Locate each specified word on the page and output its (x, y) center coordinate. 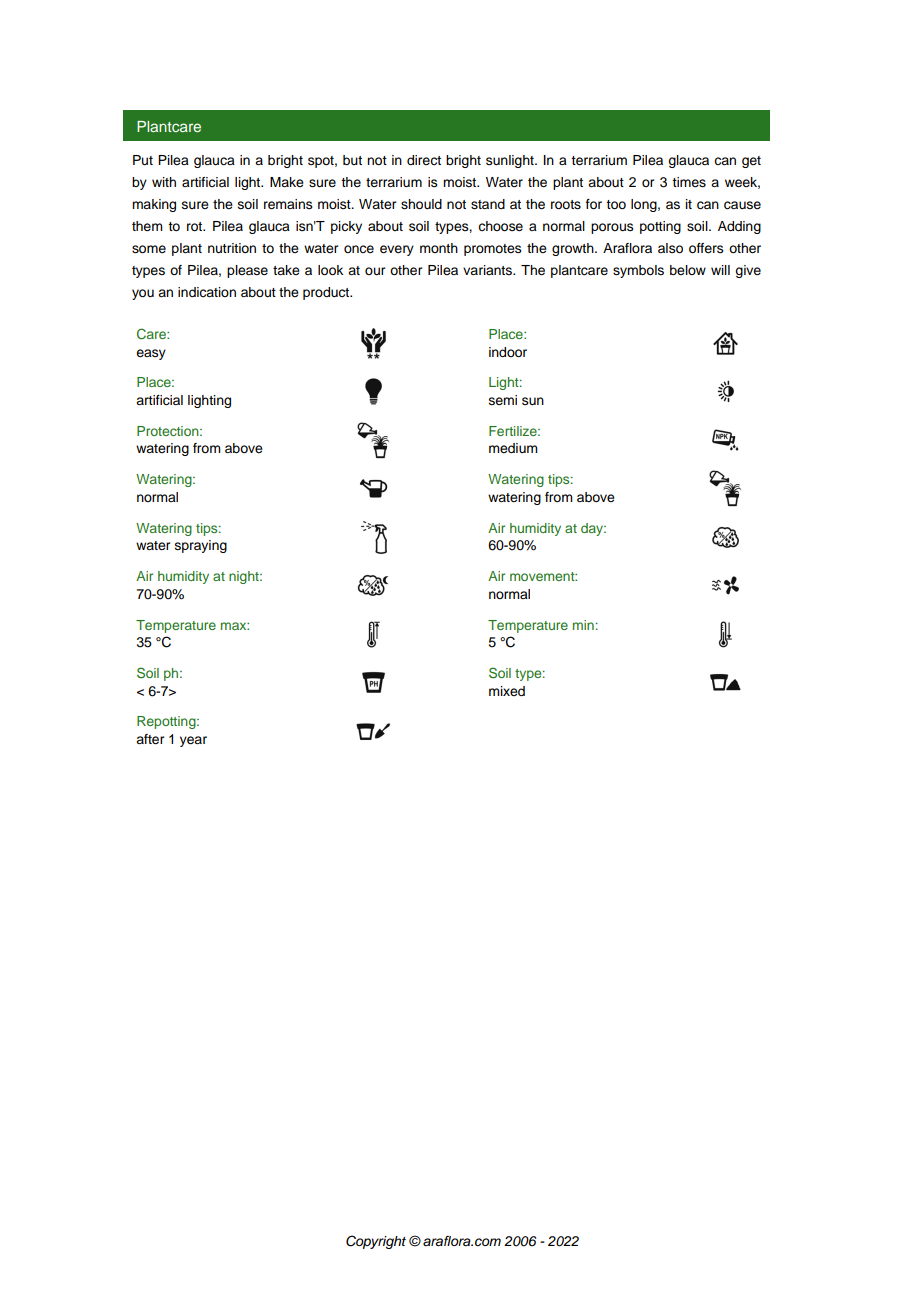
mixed (507, 691)
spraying (201, 546)
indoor (508, 352)
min (583, 625)
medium (513, 448)
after (150, 739)
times (689, 182)
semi (503, 400)
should (421, 204)
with (164, 182)
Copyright (376, 1242)
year (193, 741)
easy (151, 354)
